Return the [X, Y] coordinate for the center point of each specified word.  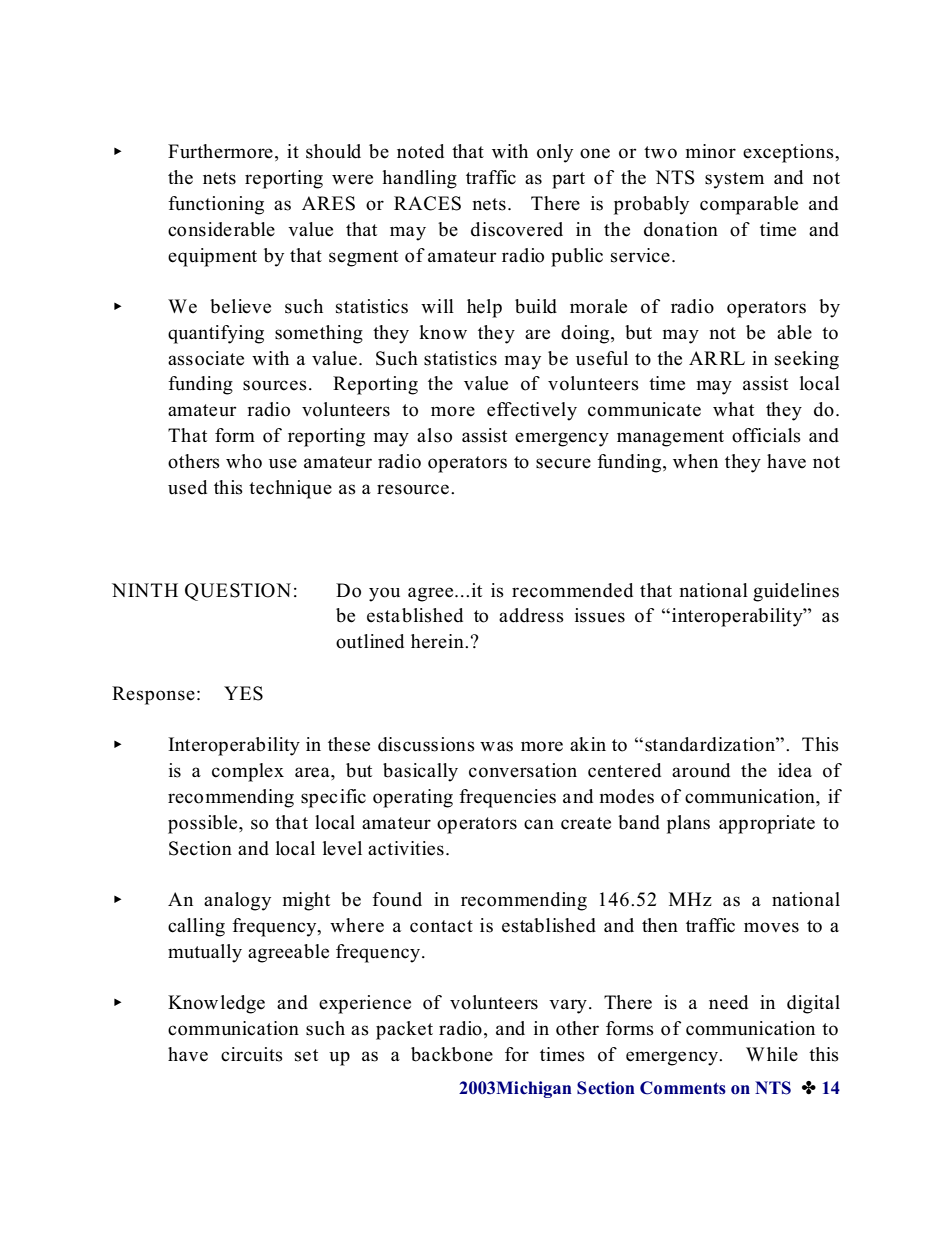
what [733, 409]
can [539, 824]
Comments [683, 1088]
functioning [216, 205]
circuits [252, 1054]
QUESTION [238, 592]
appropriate [767, 824]
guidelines [796, 592]
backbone [452, 1054]
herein [438, 641]
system [734, 180]
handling [419, 179]
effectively [532, 411]
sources [275, 385]
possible [204, 824]
